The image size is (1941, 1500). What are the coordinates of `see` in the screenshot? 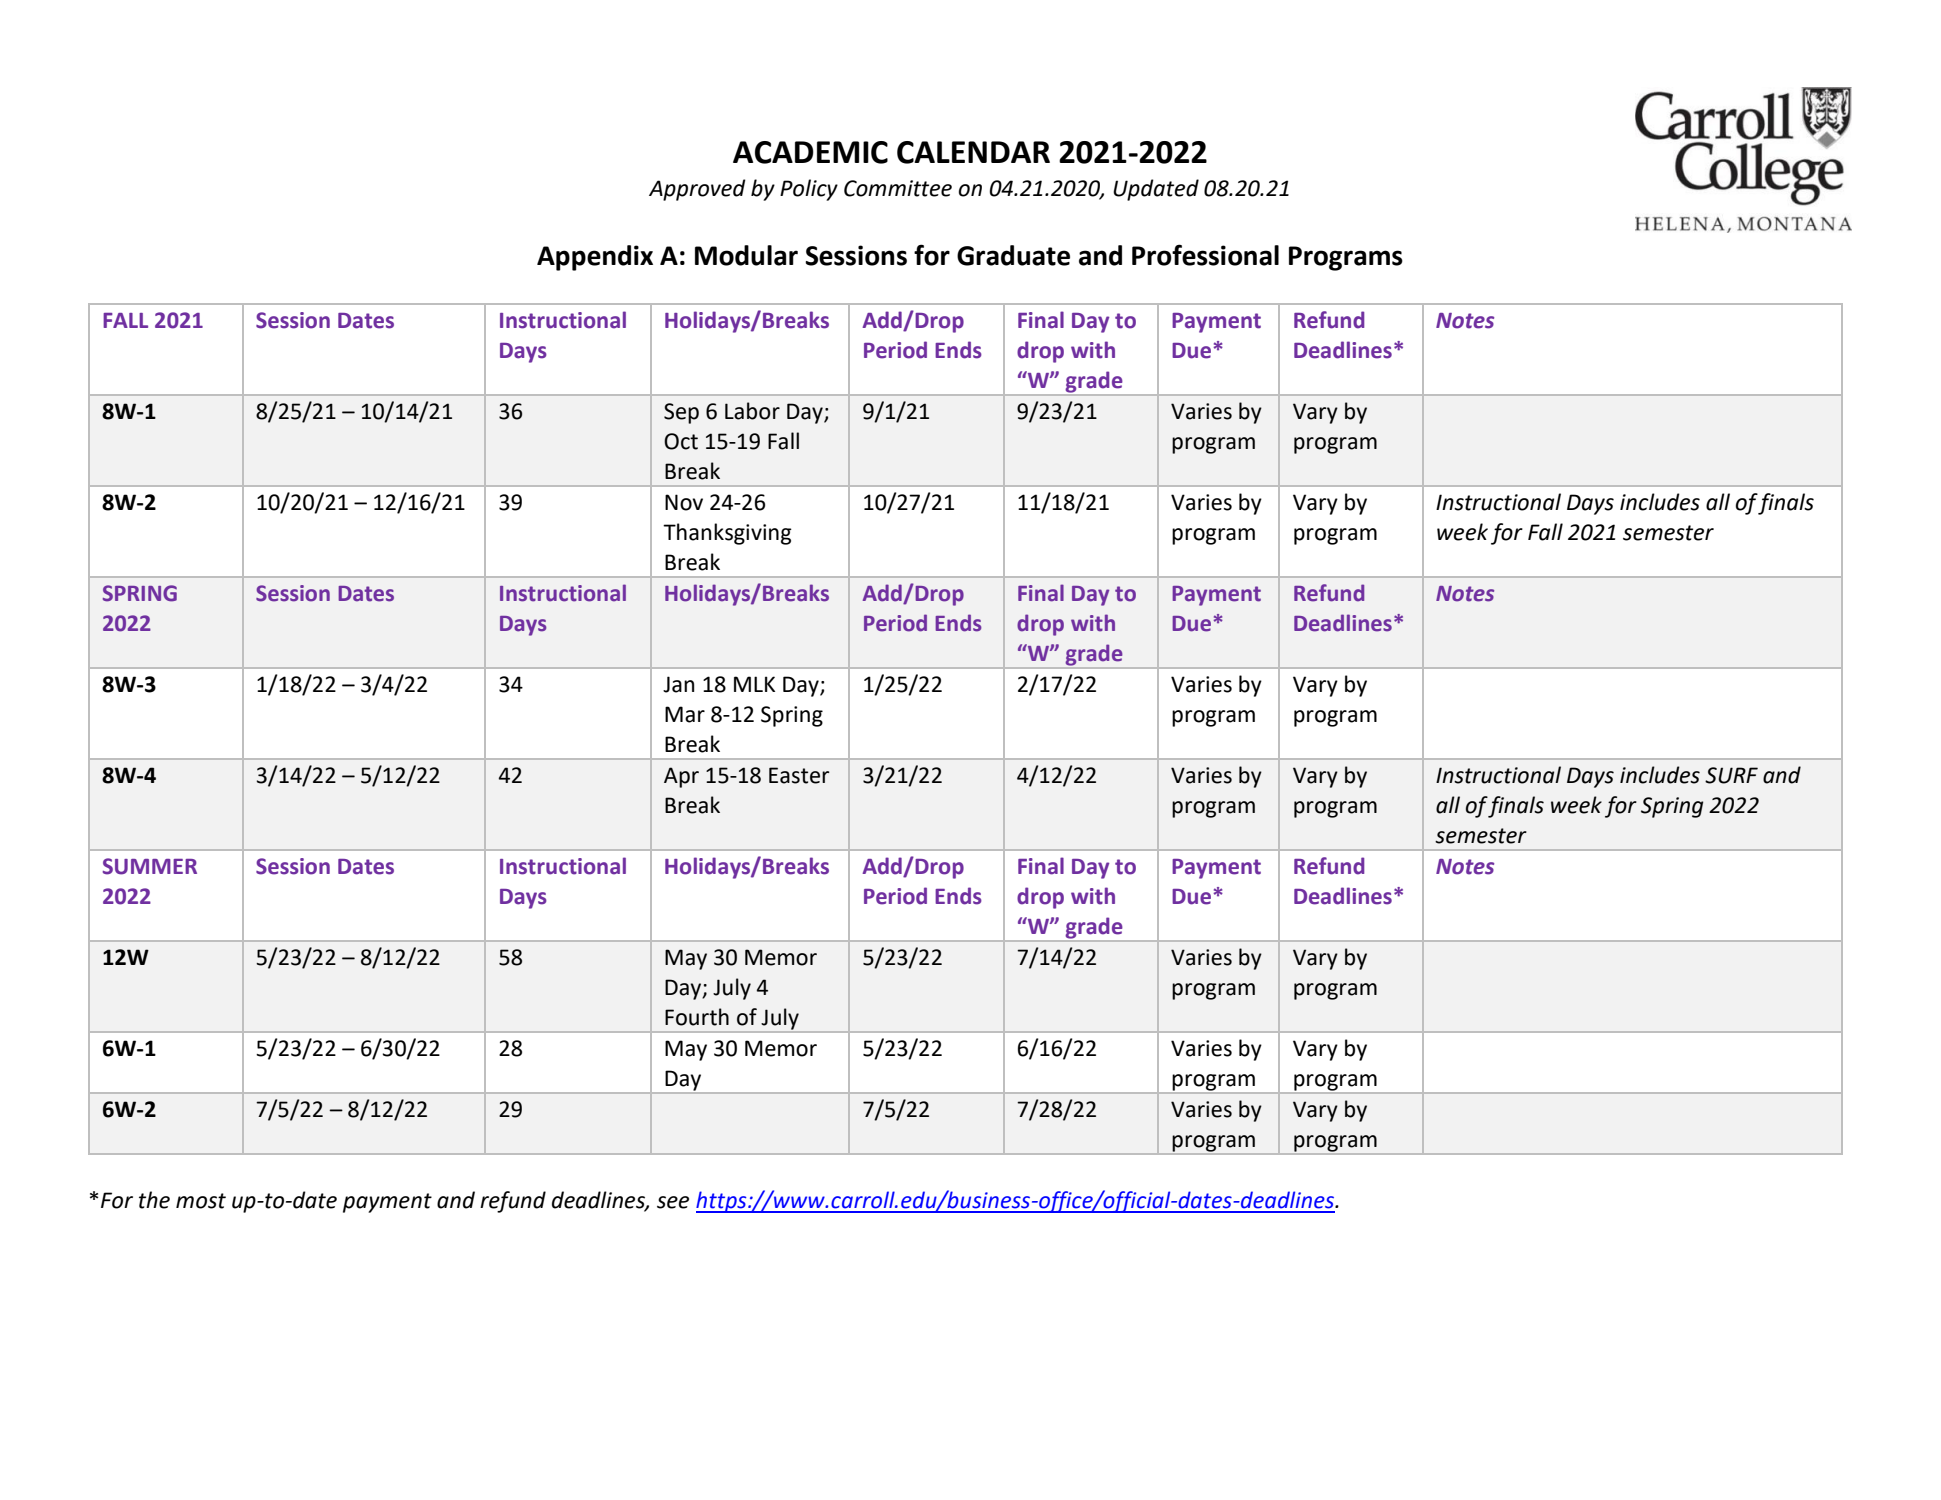 It's located at (673, 1202).
